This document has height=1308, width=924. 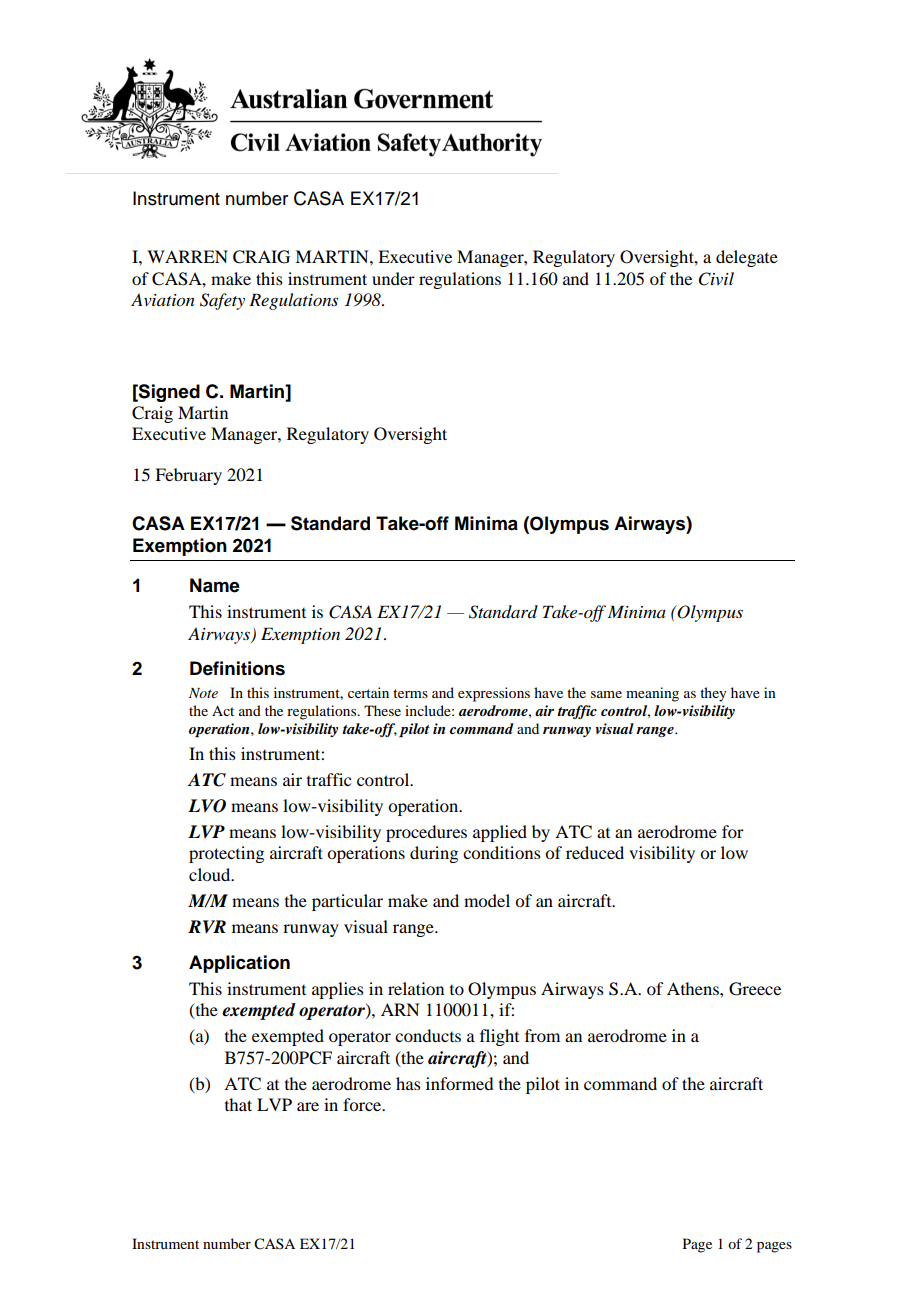 What do you see at coordinates (716, 279) in the document?
I see `Civil` at bounding box center [716, 279].
